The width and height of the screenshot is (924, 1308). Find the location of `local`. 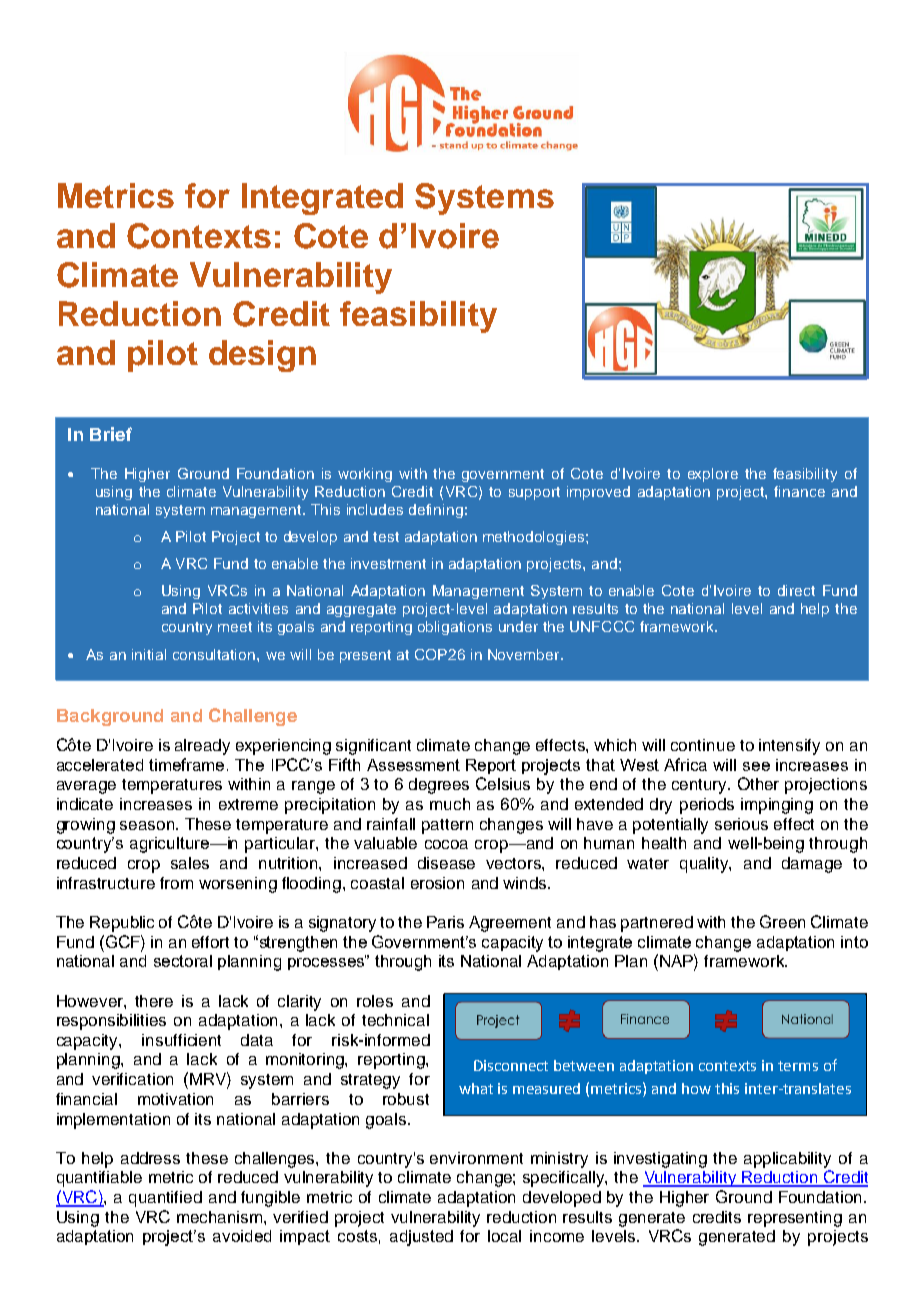

local is located at coordinates (504, 1236).
